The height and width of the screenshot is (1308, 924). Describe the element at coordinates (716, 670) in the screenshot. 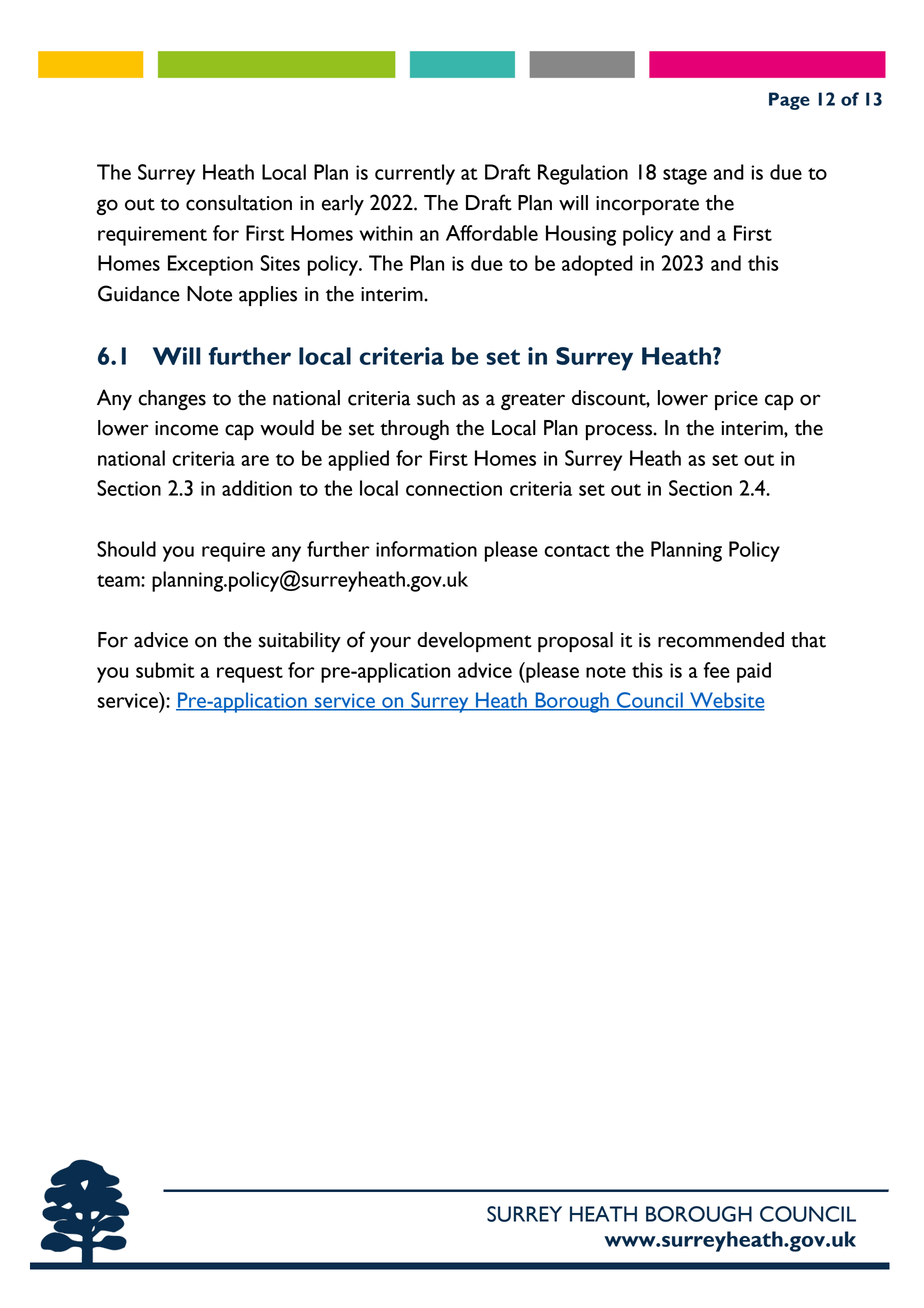

I see `fee` at that location.
